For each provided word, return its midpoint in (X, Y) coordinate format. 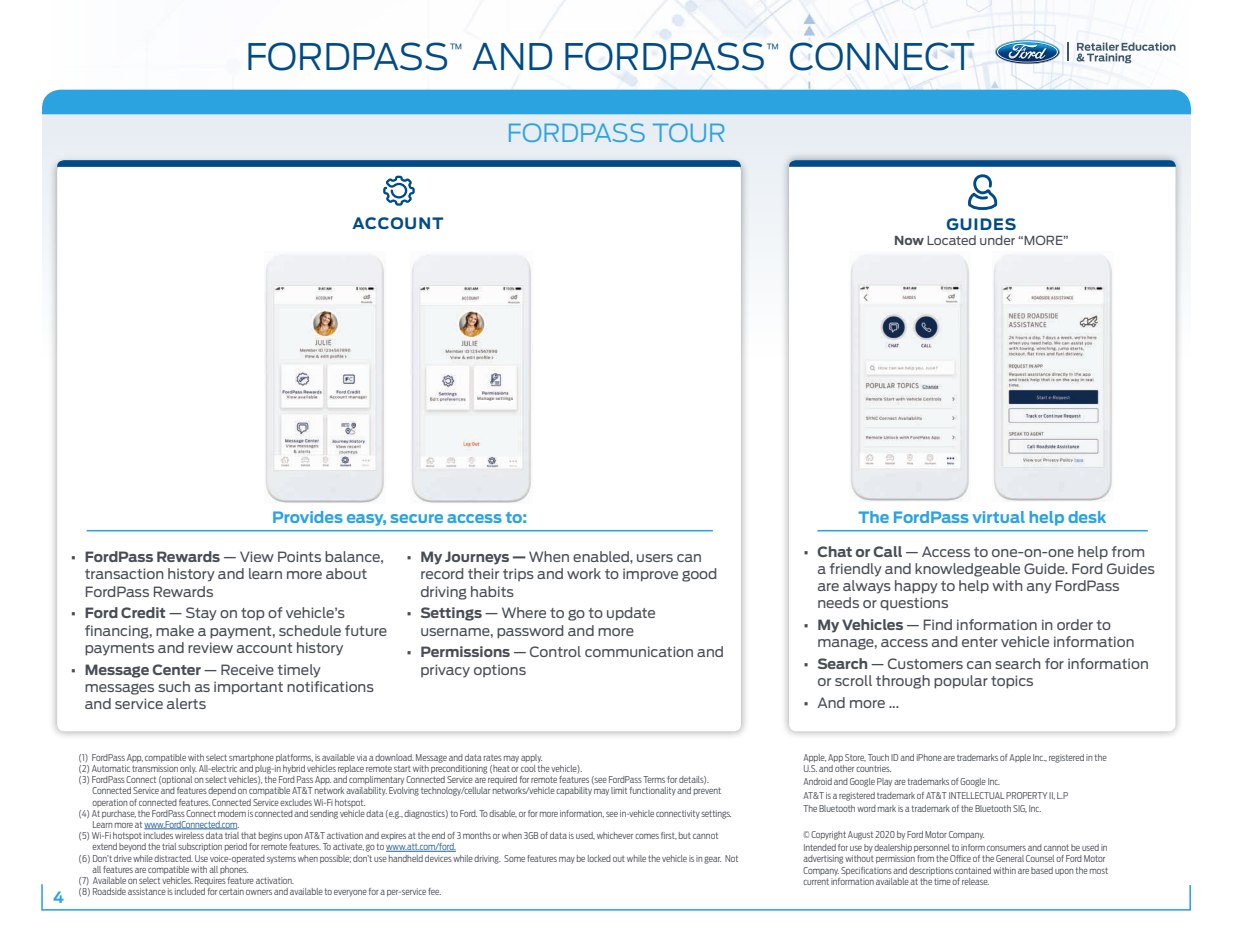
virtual (998, 517)
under (997, 240)
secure (416, 518)
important (248, 688)
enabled (602, 556)
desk (1087, 517)
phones (234, 870)
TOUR (688, 132)
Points (299, 556)
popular (961, 682)
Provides (308, 517)
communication (639, 651)
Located (951, 240)
